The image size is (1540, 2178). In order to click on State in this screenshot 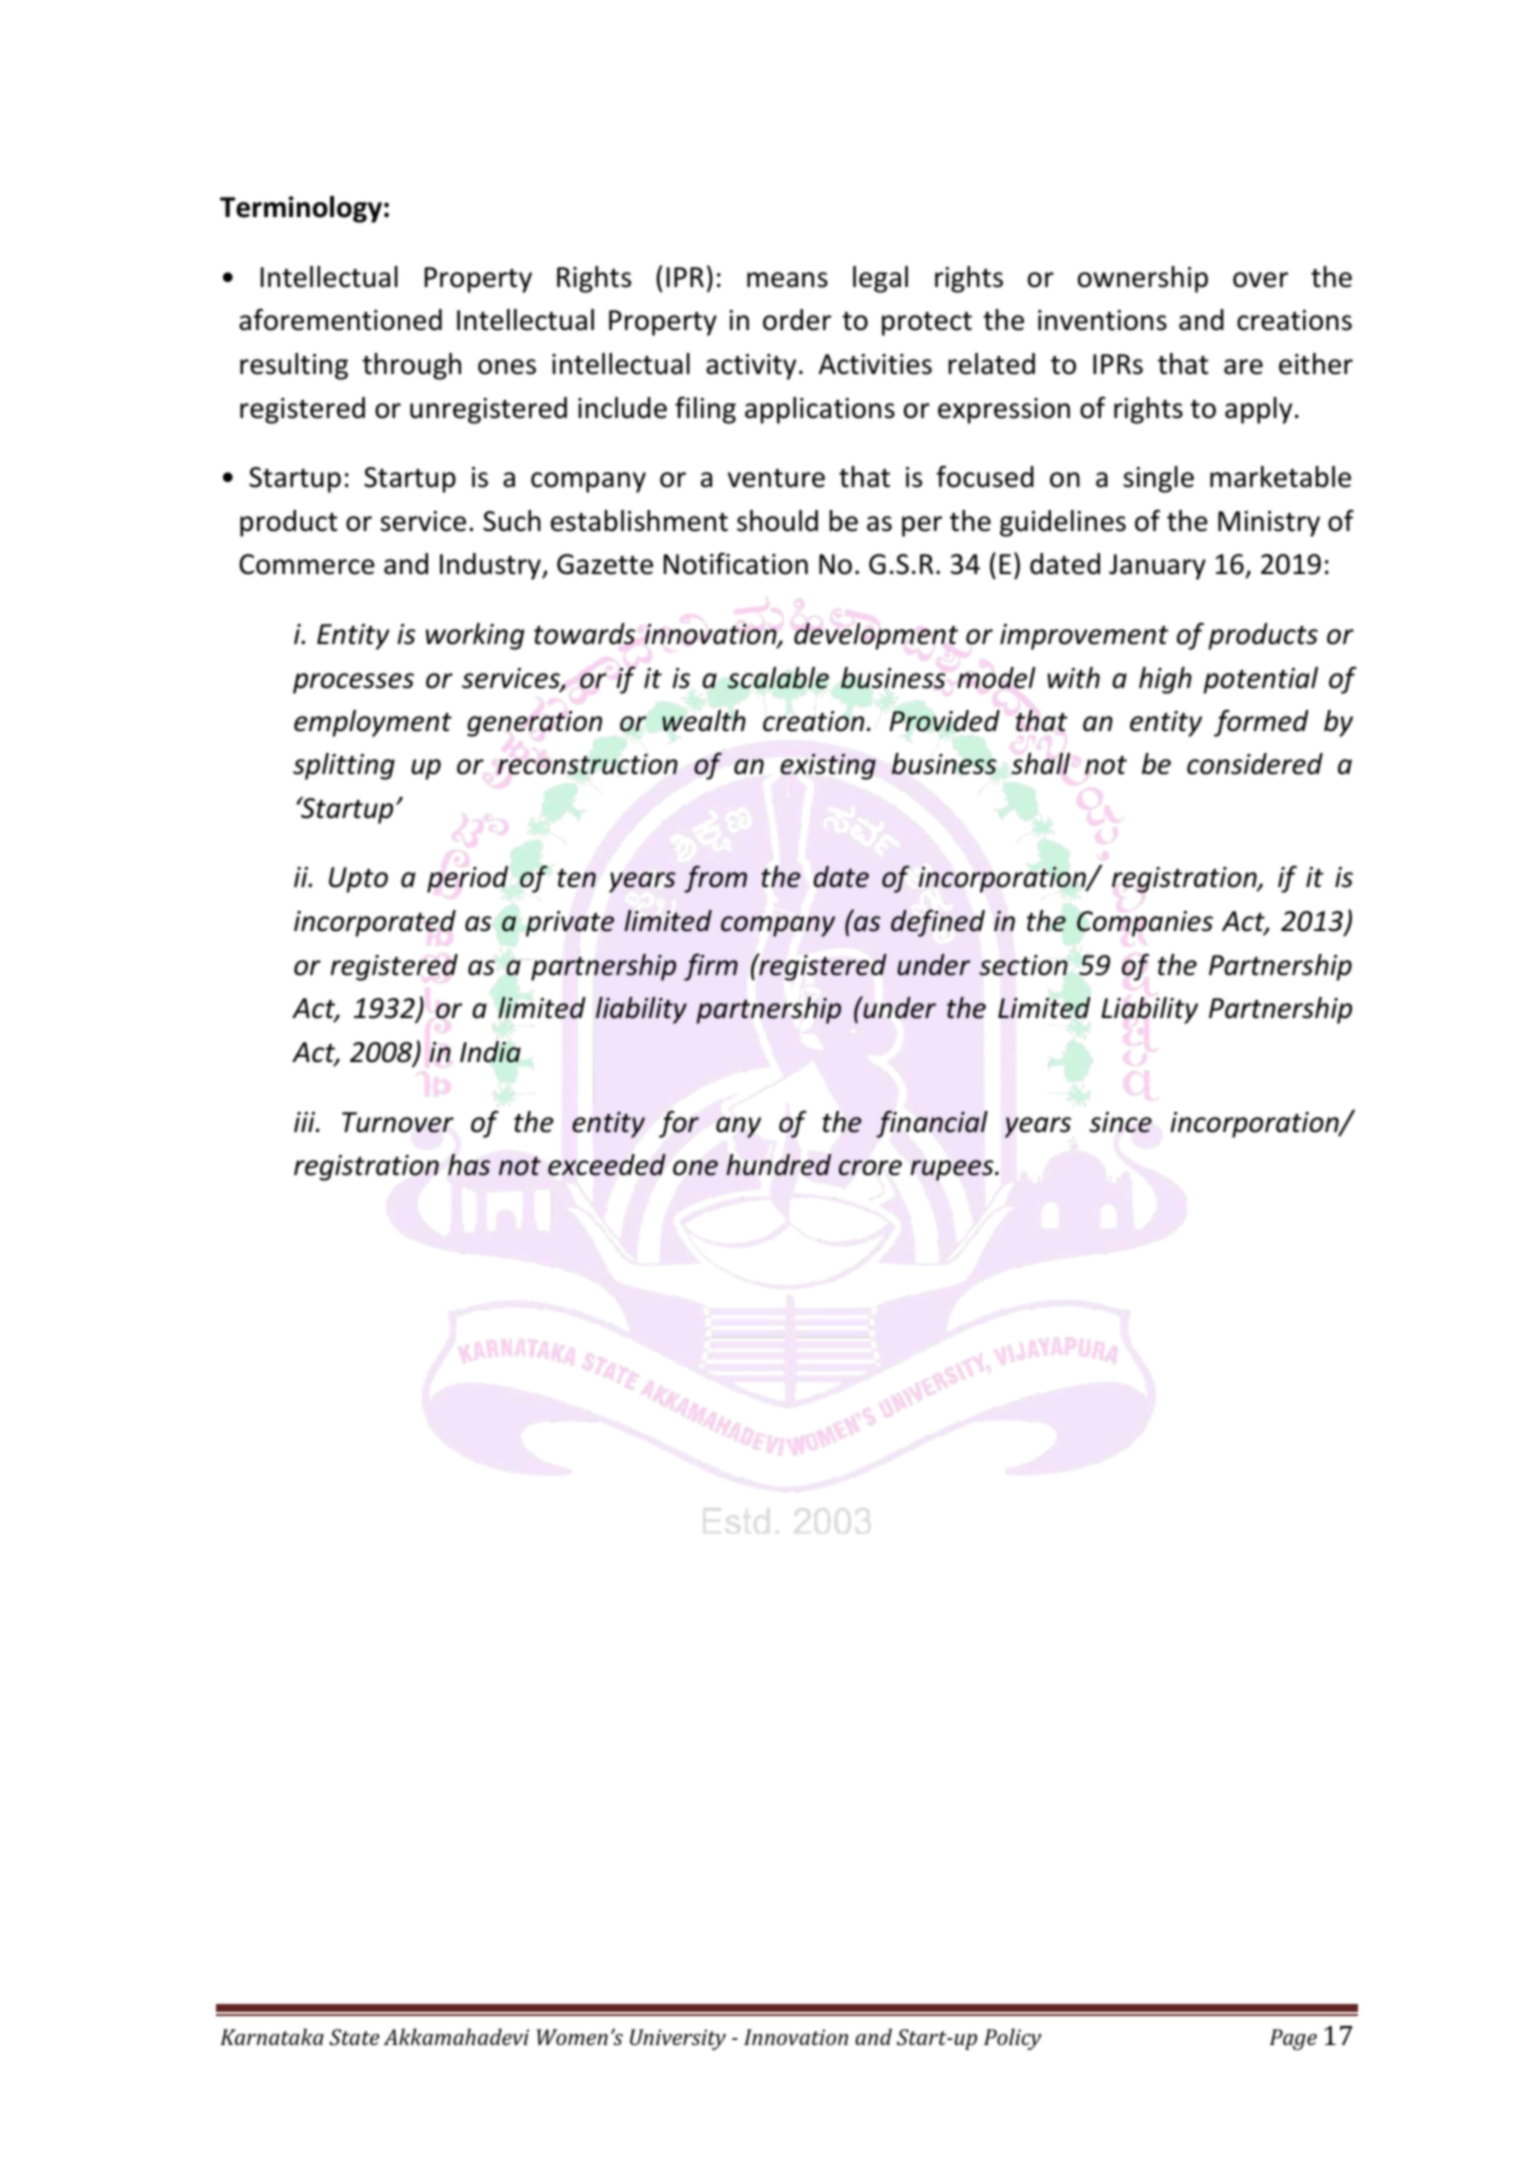, I will do `click(354, 2037)`.
